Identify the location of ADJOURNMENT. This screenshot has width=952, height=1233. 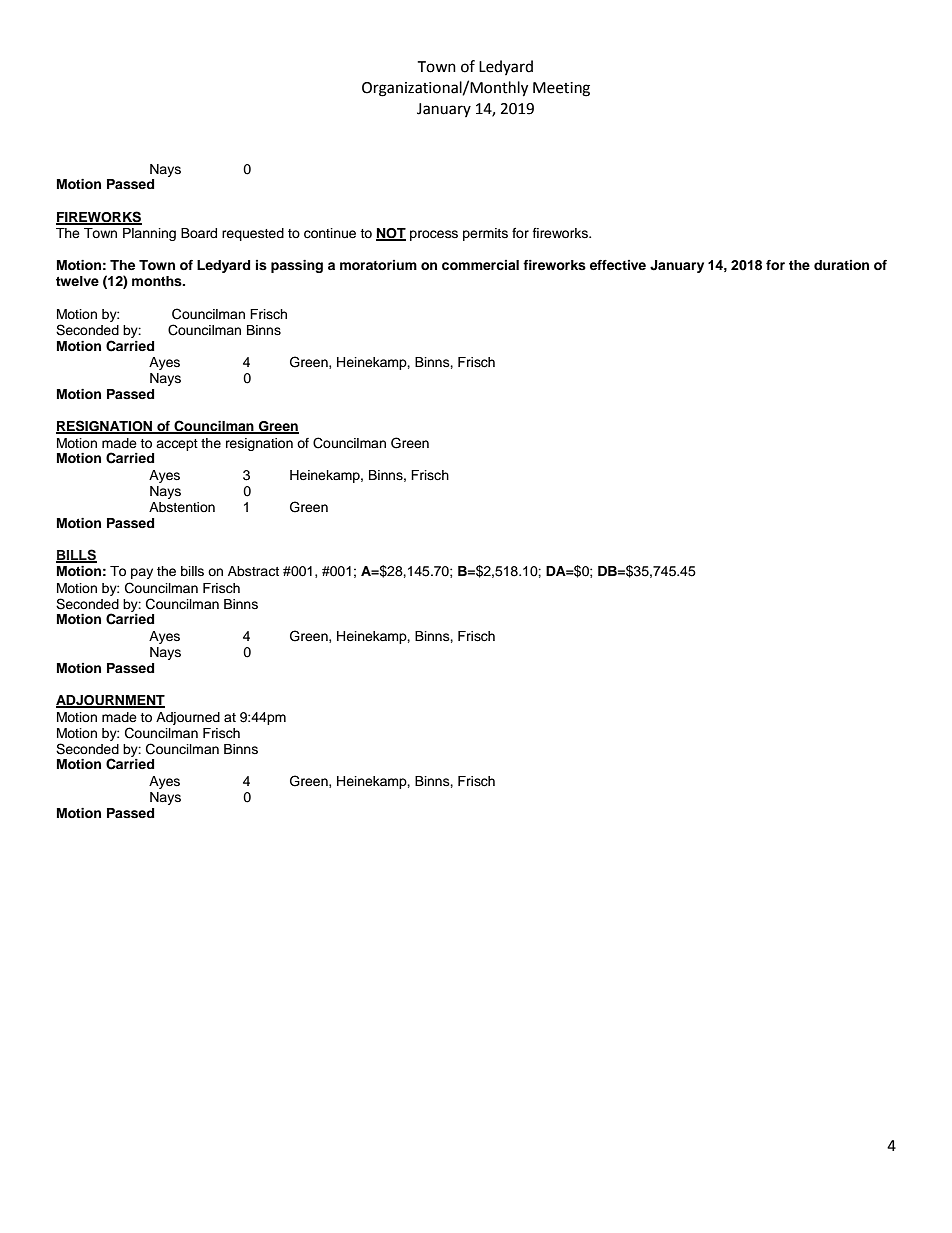
(110, 701).
